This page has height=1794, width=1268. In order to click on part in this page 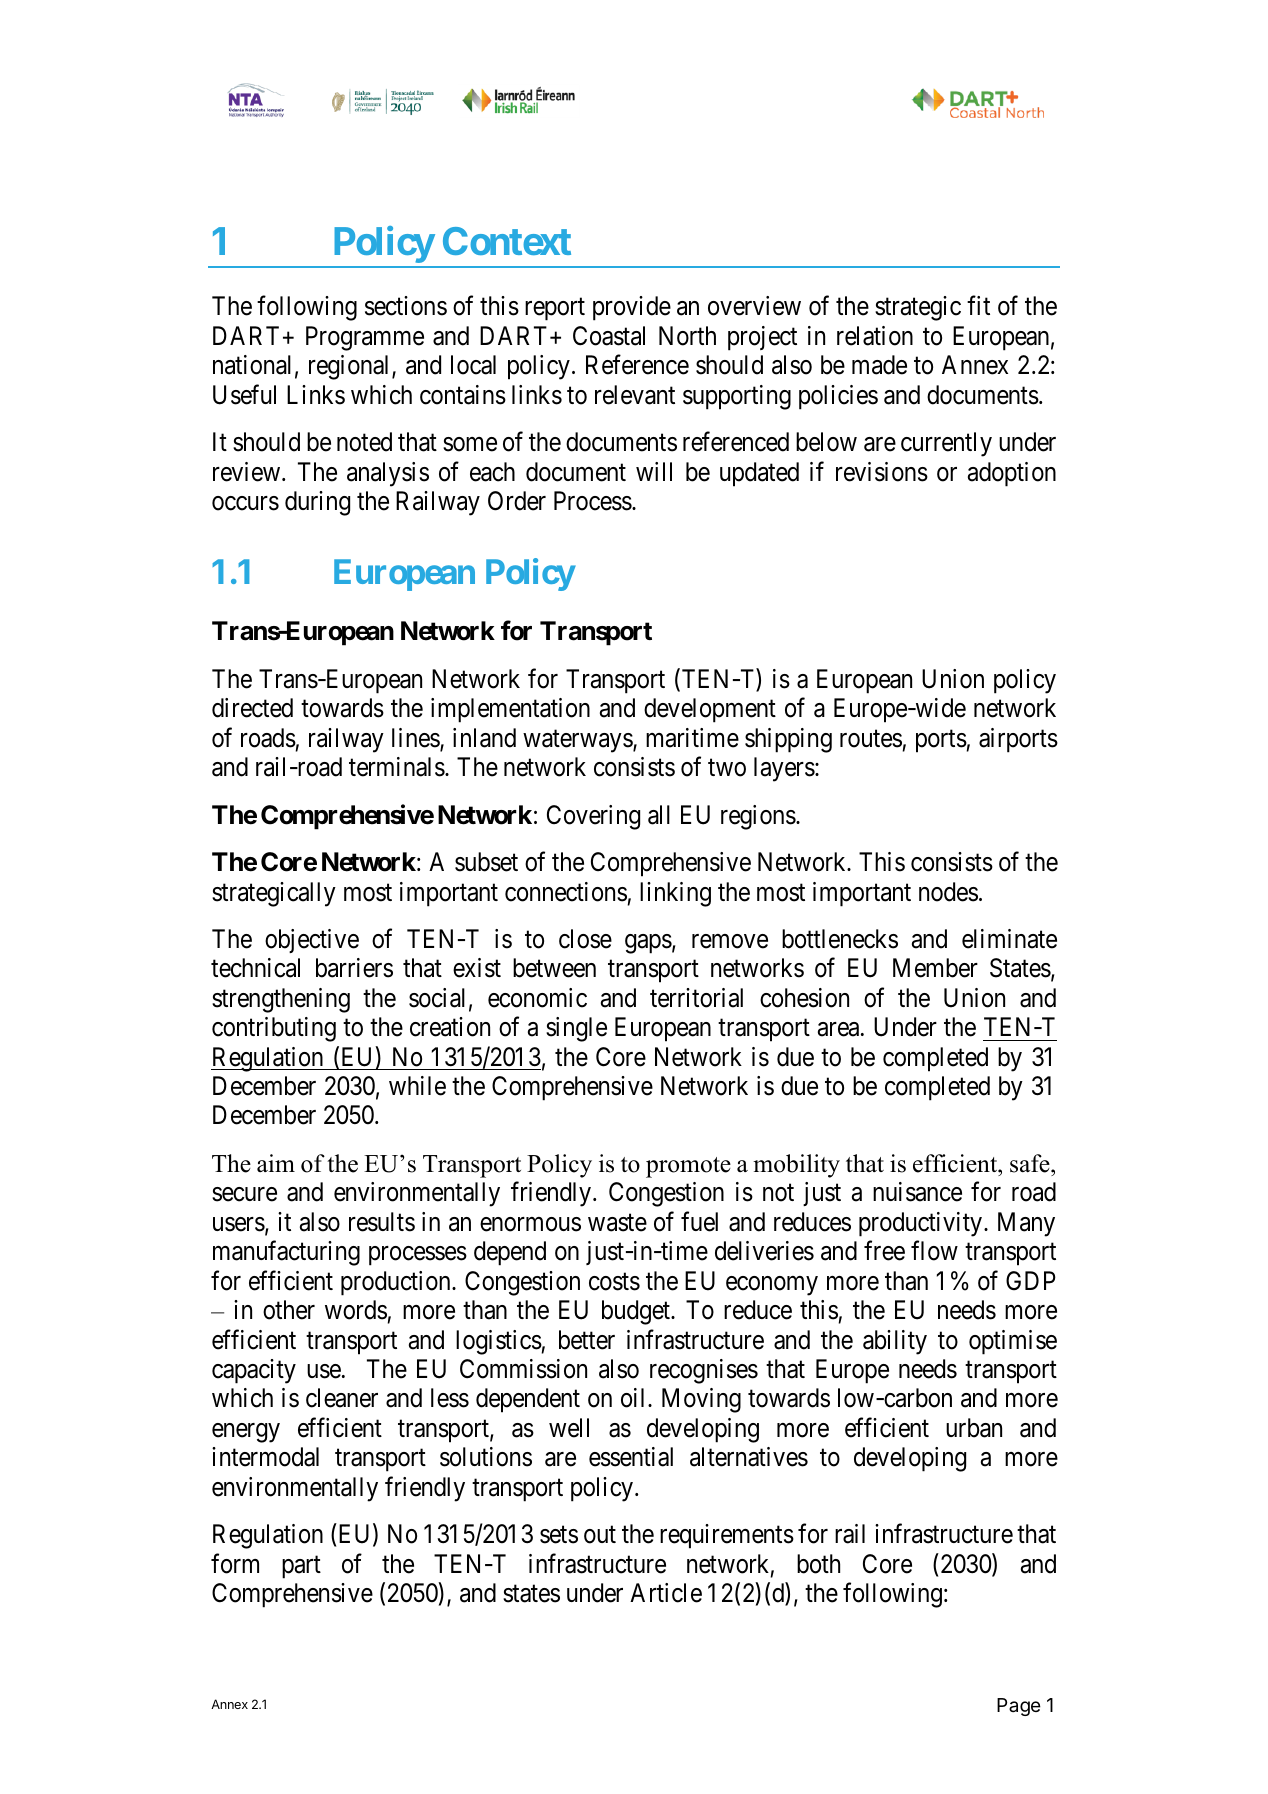, I will do `click(301, 1567)`.
